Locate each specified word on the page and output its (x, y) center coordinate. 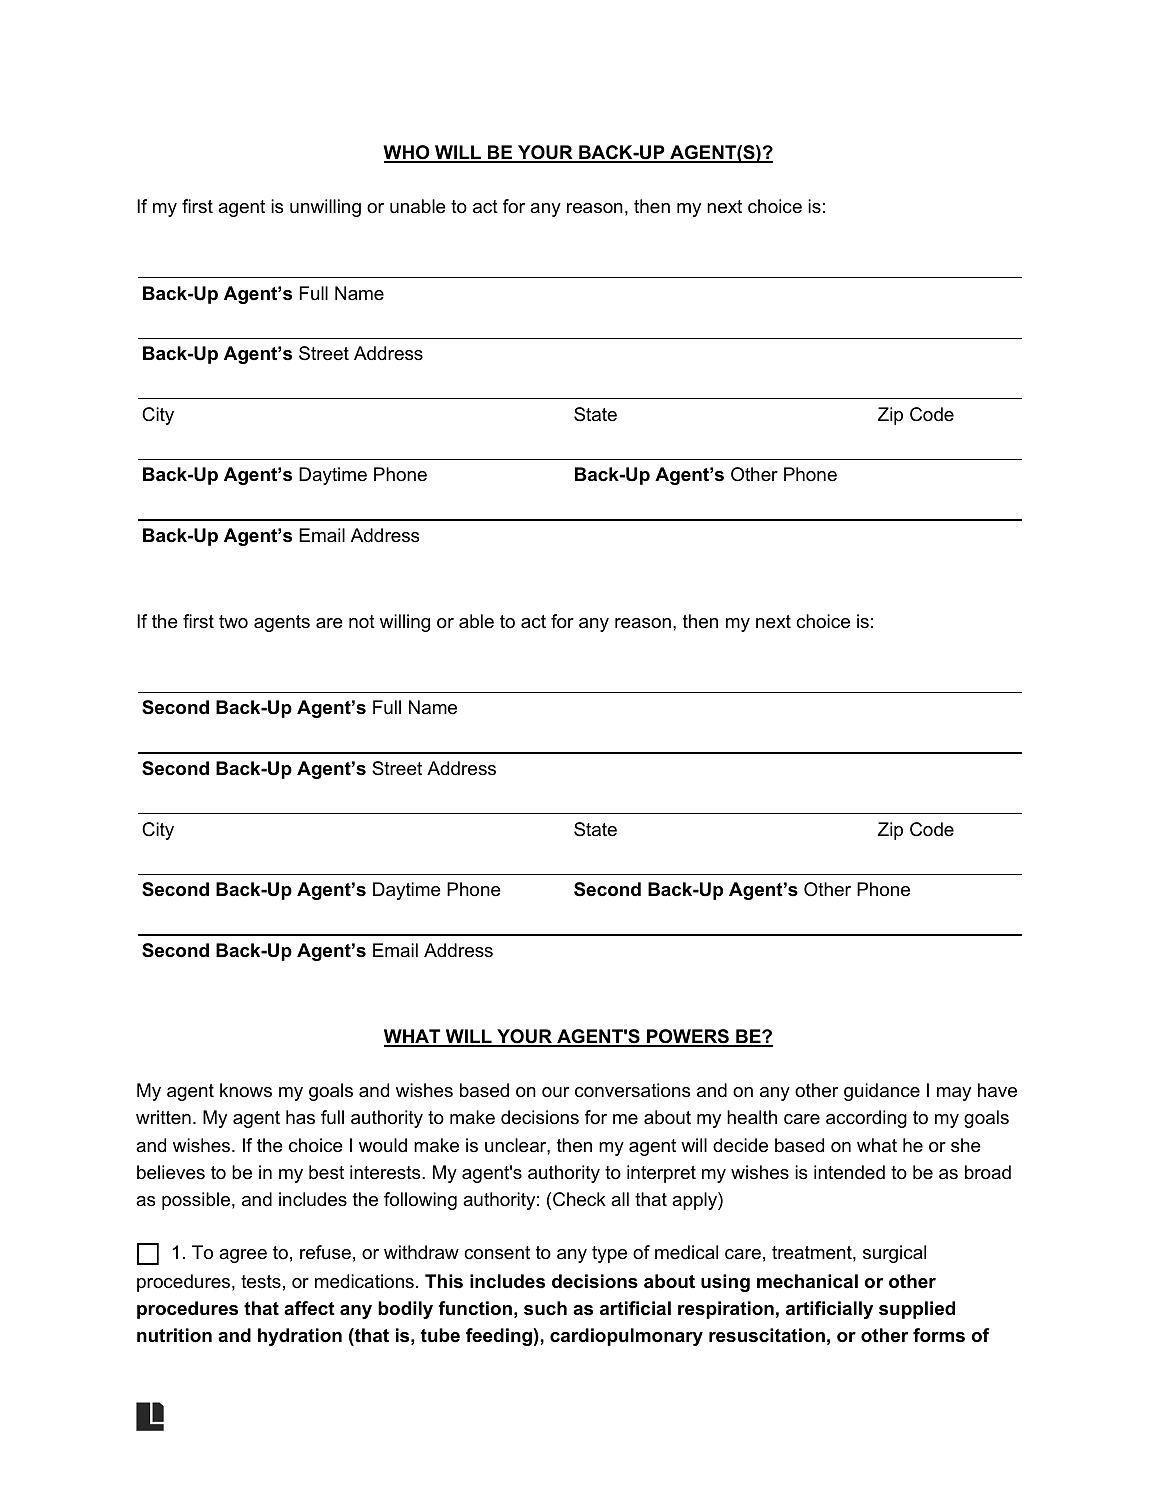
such (545, 1308)
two (233, 621)
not (362, 621)
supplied (917, 1310)
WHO (407, 153)
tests (261, 1282)
